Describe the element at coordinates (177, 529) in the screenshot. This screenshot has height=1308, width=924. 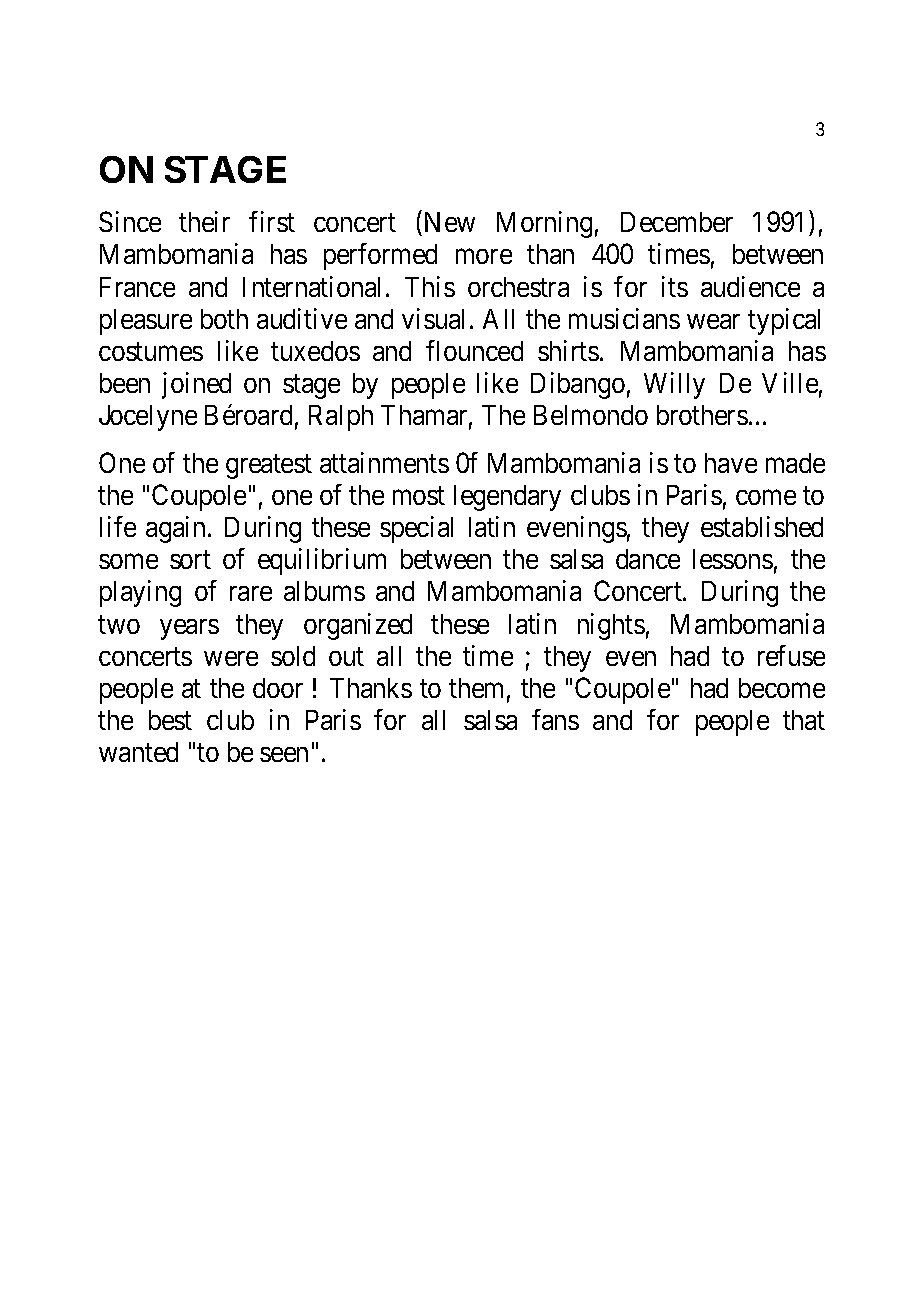
I see `again` at that location.
